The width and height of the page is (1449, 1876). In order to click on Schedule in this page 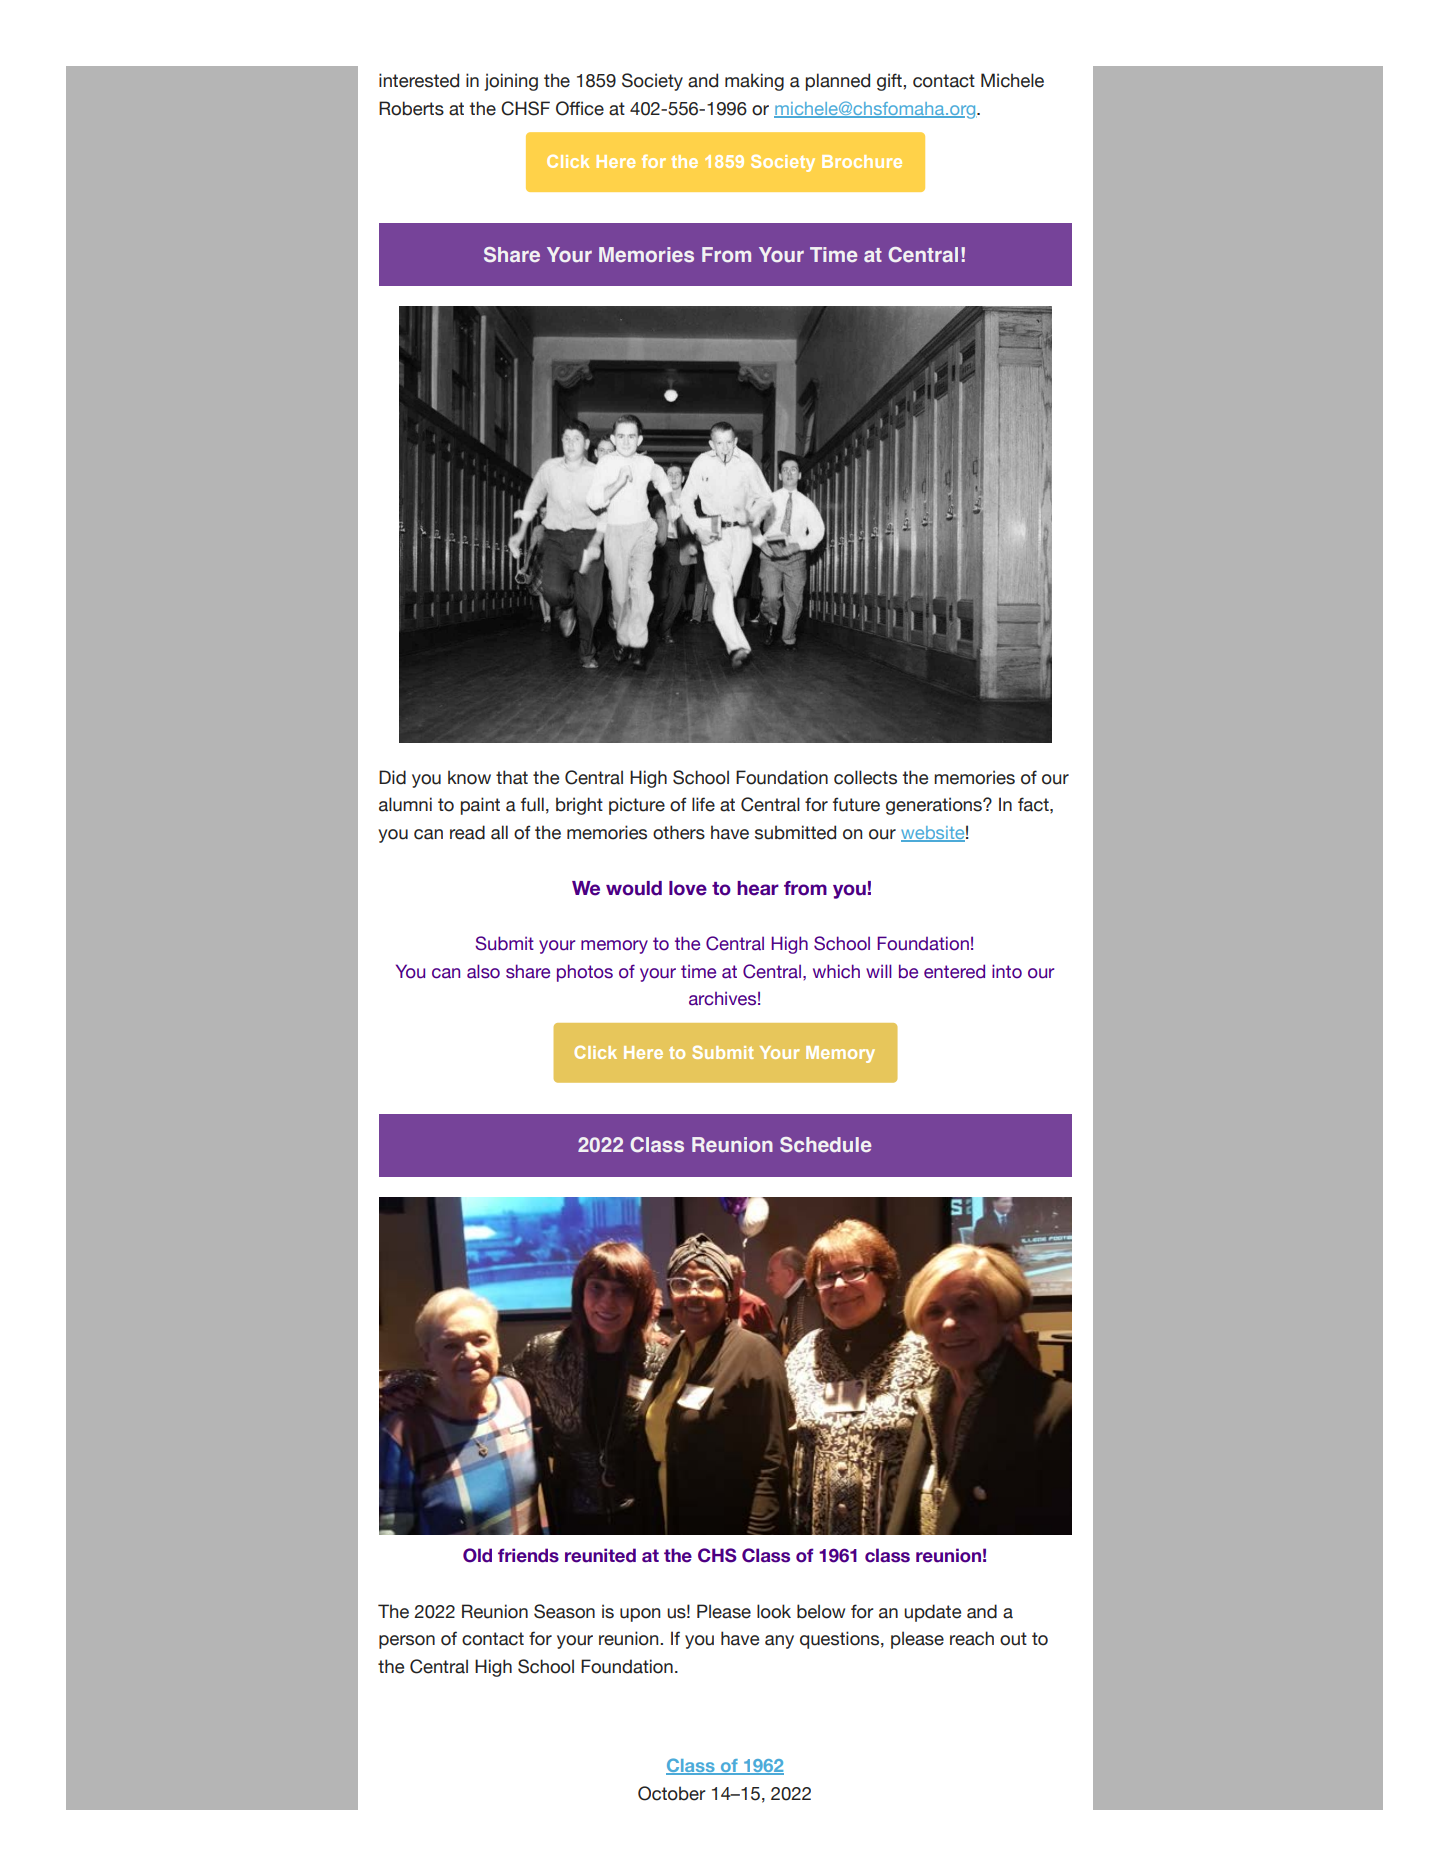, I will do `click(825, 1144)`.
